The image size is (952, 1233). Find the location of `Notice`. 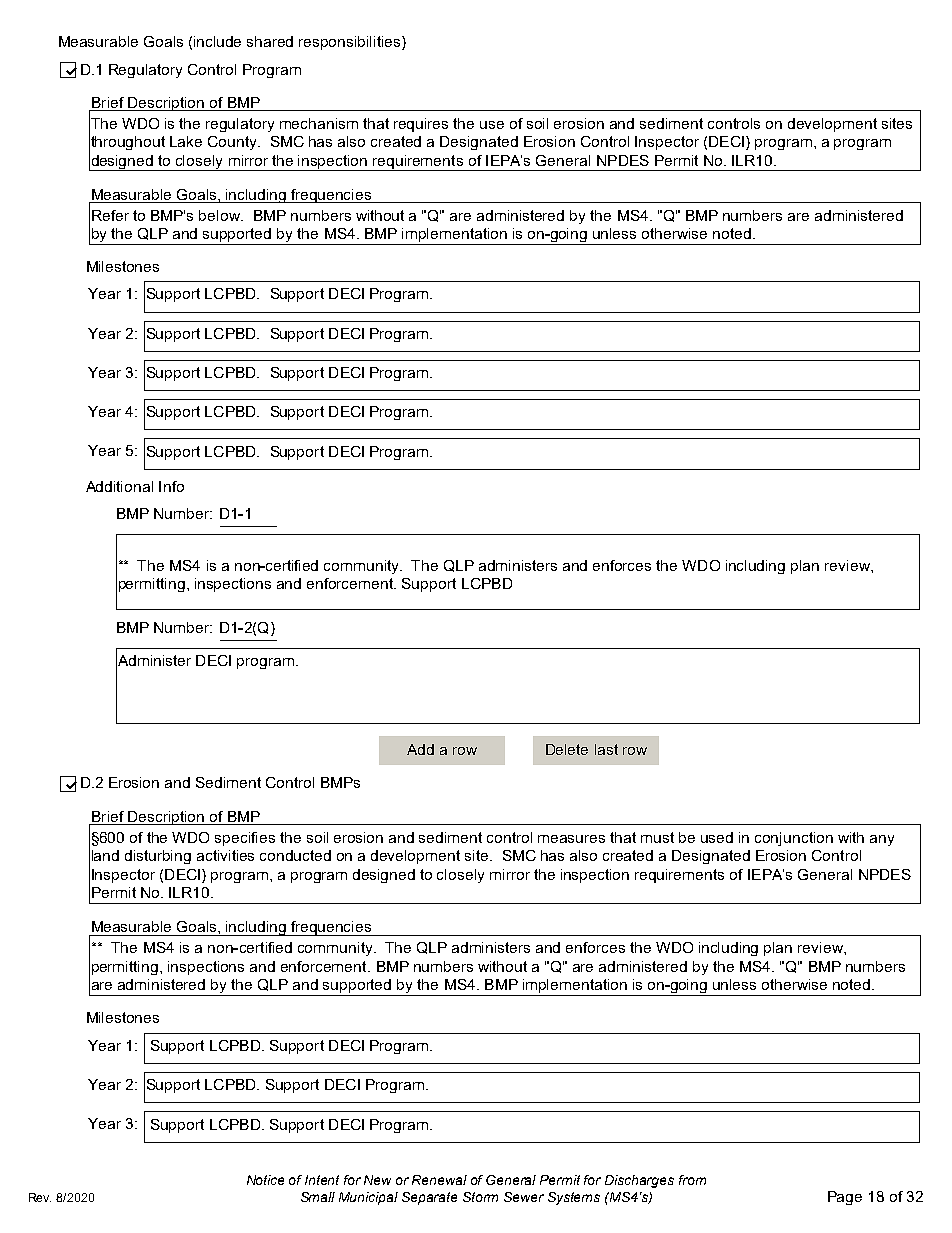

Notice is located at coordinates (265, 1180).
